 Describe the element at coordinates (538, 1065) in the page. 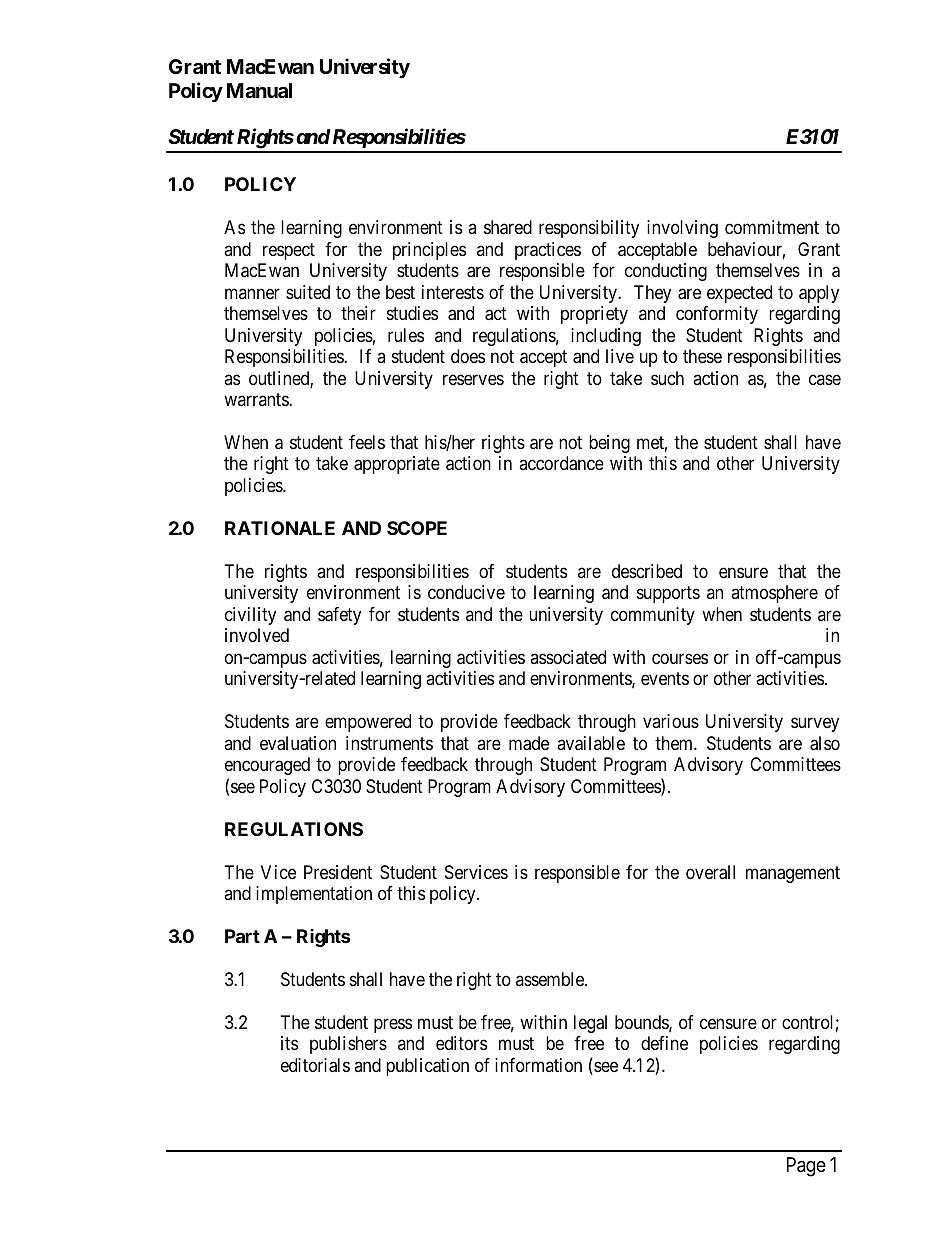

I see `information` at that location.
